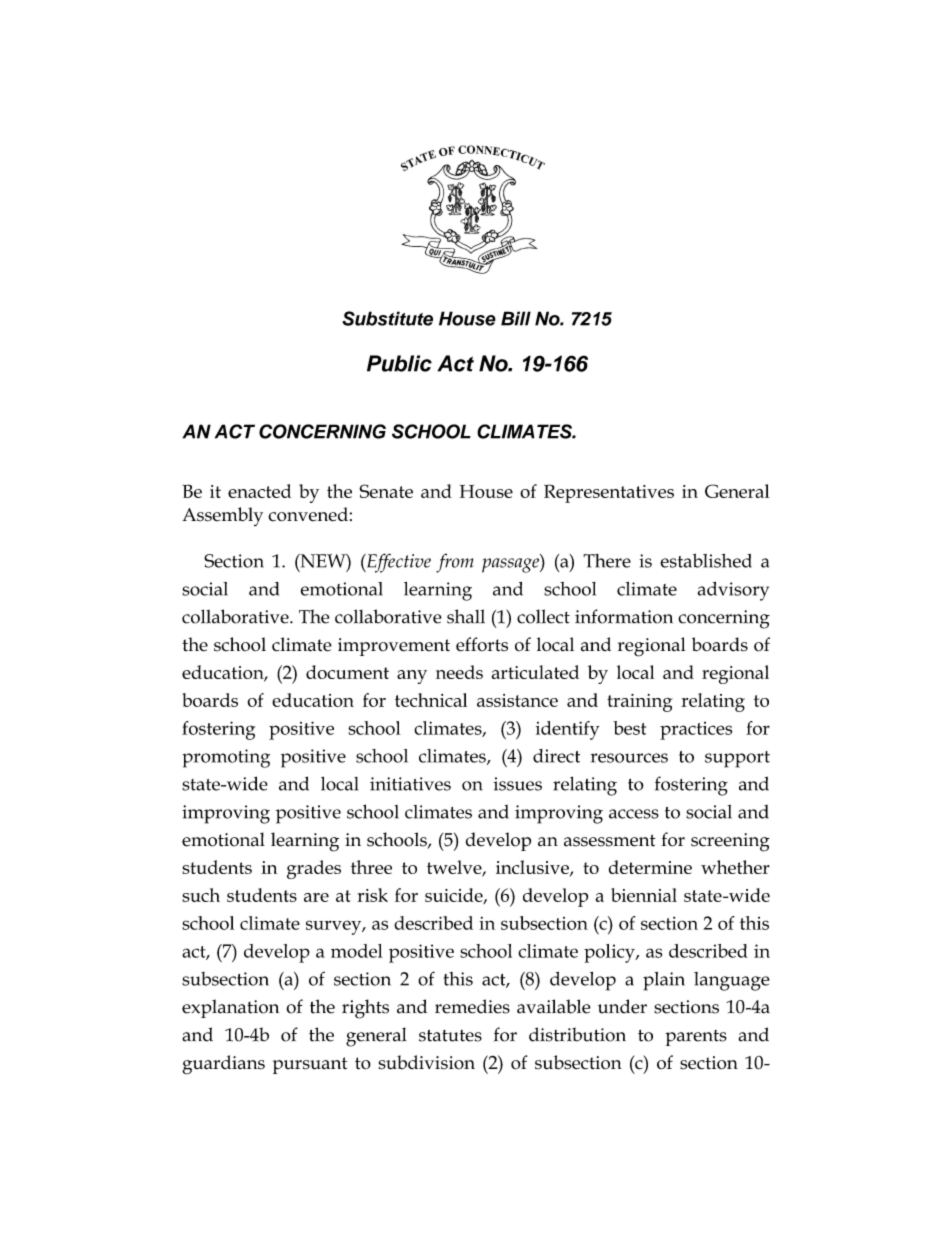 This screenshot has width=952, height=1233. Describe the element at coordinates (706, 560) in the screenshot. I see `established` at that location.
